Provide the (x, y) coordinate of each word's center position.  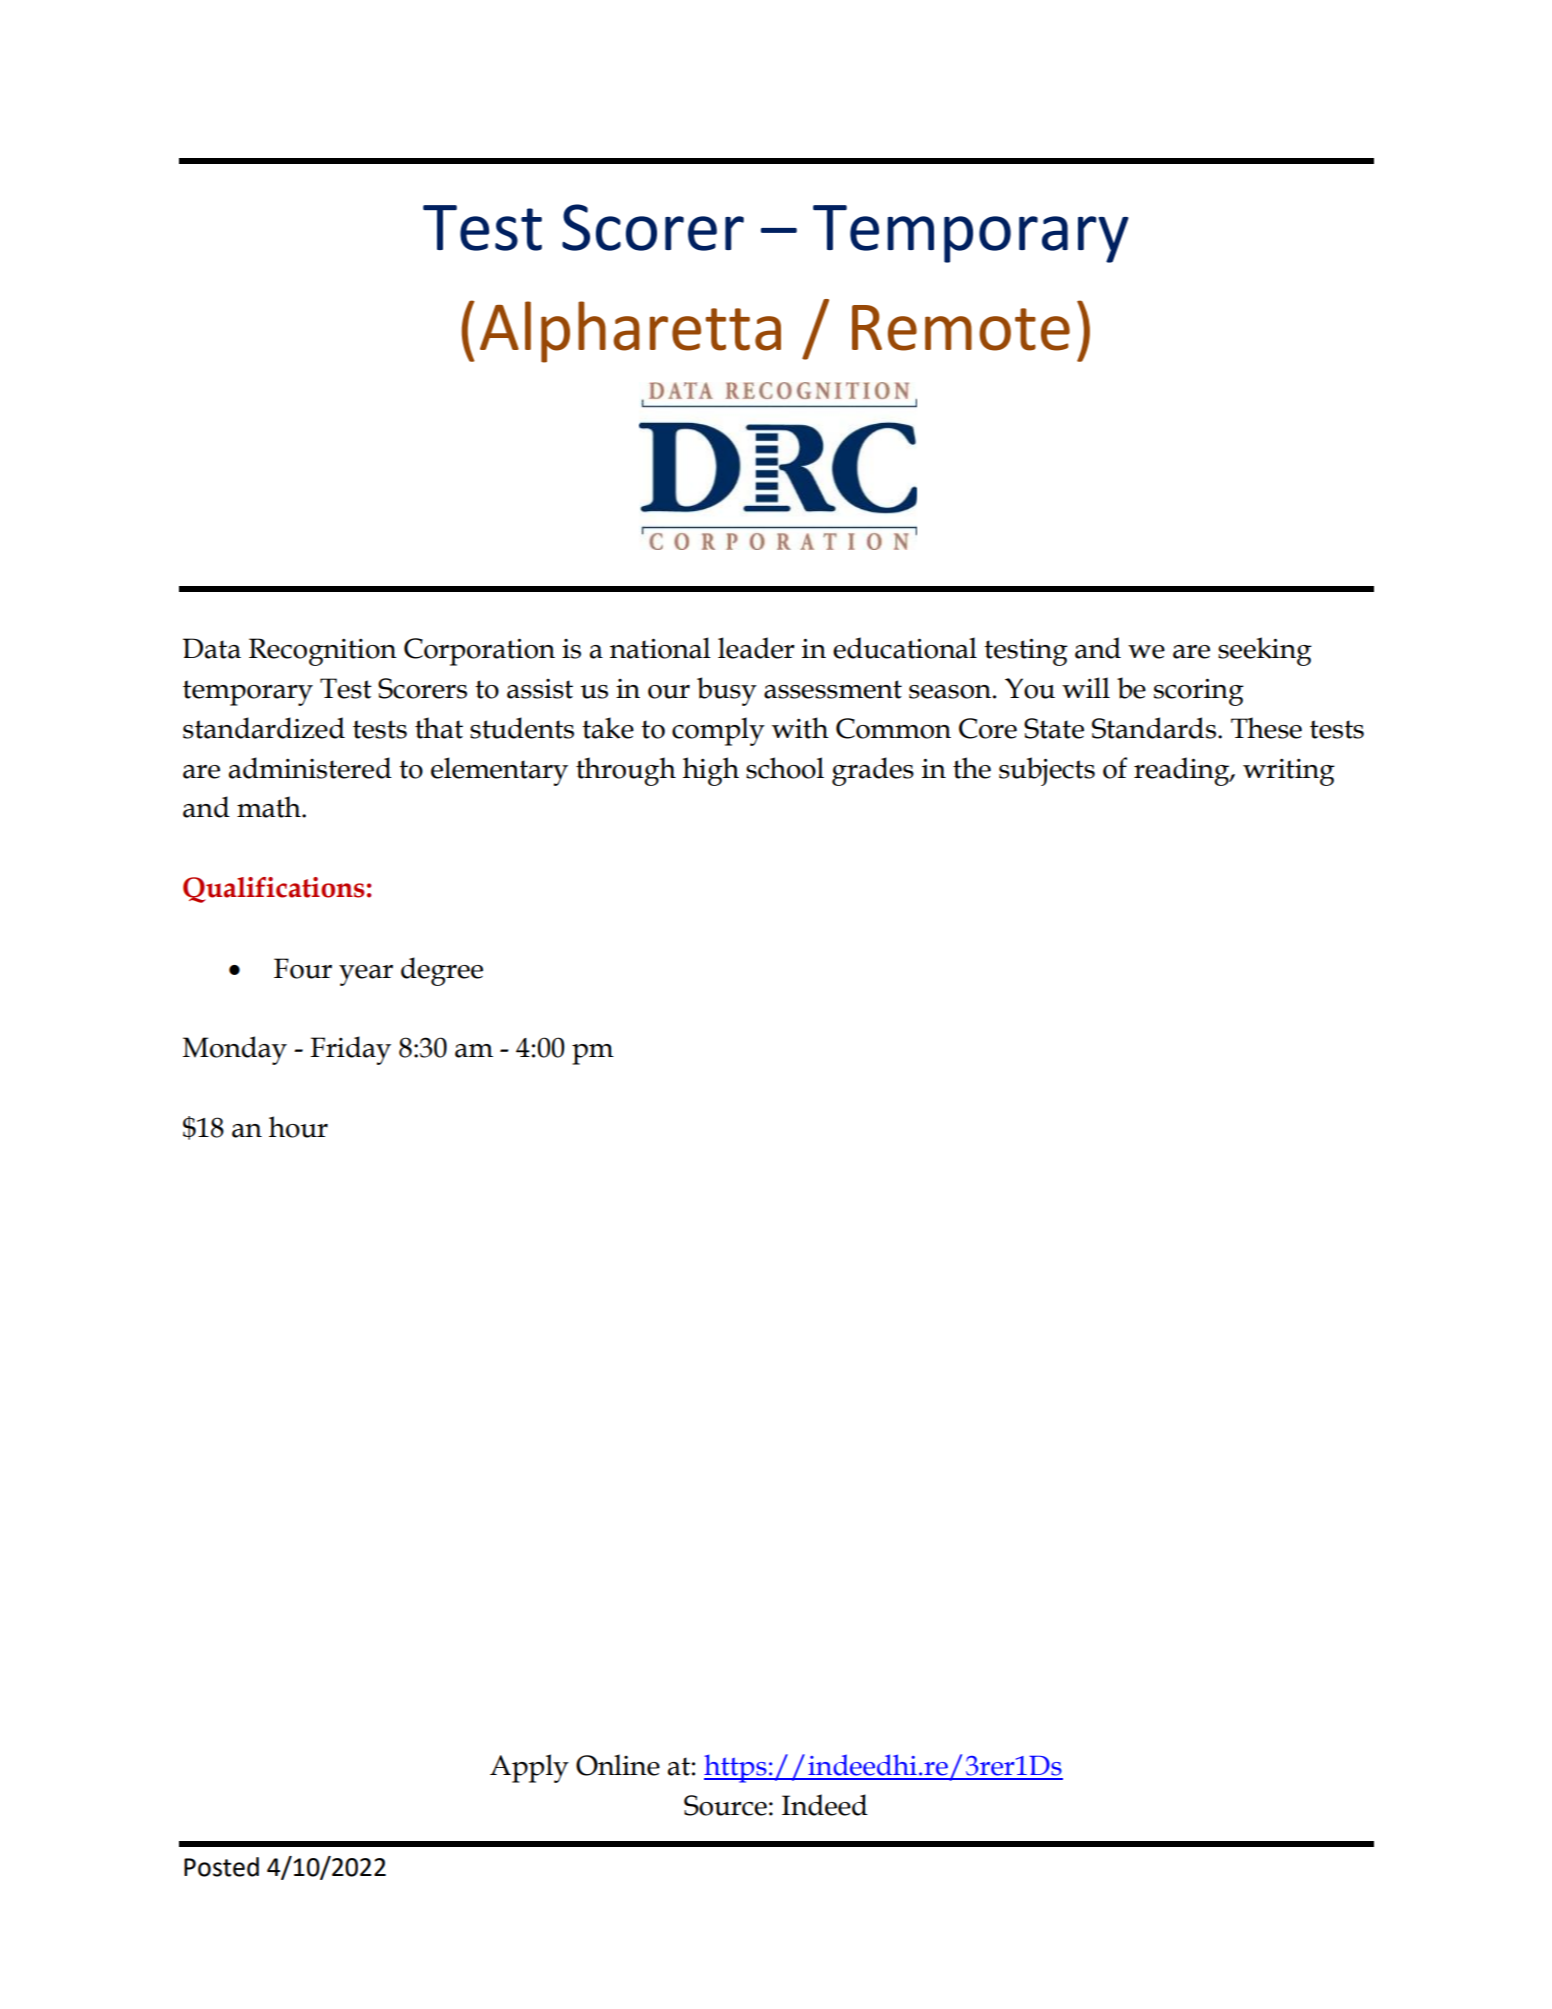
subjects (1047, 771)
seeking (1265, 651)
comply (718, 731)
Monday (235, 1050)
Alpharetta (630, 332)
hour (298, 1127)
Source (725, 1805)
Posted (221, 1867)
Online (618, 1765)
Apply (529, 1768)
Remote (961, 328)
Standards (1154, 728)
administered (310, 768)
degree (442, 971)
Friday (350, 1050)
